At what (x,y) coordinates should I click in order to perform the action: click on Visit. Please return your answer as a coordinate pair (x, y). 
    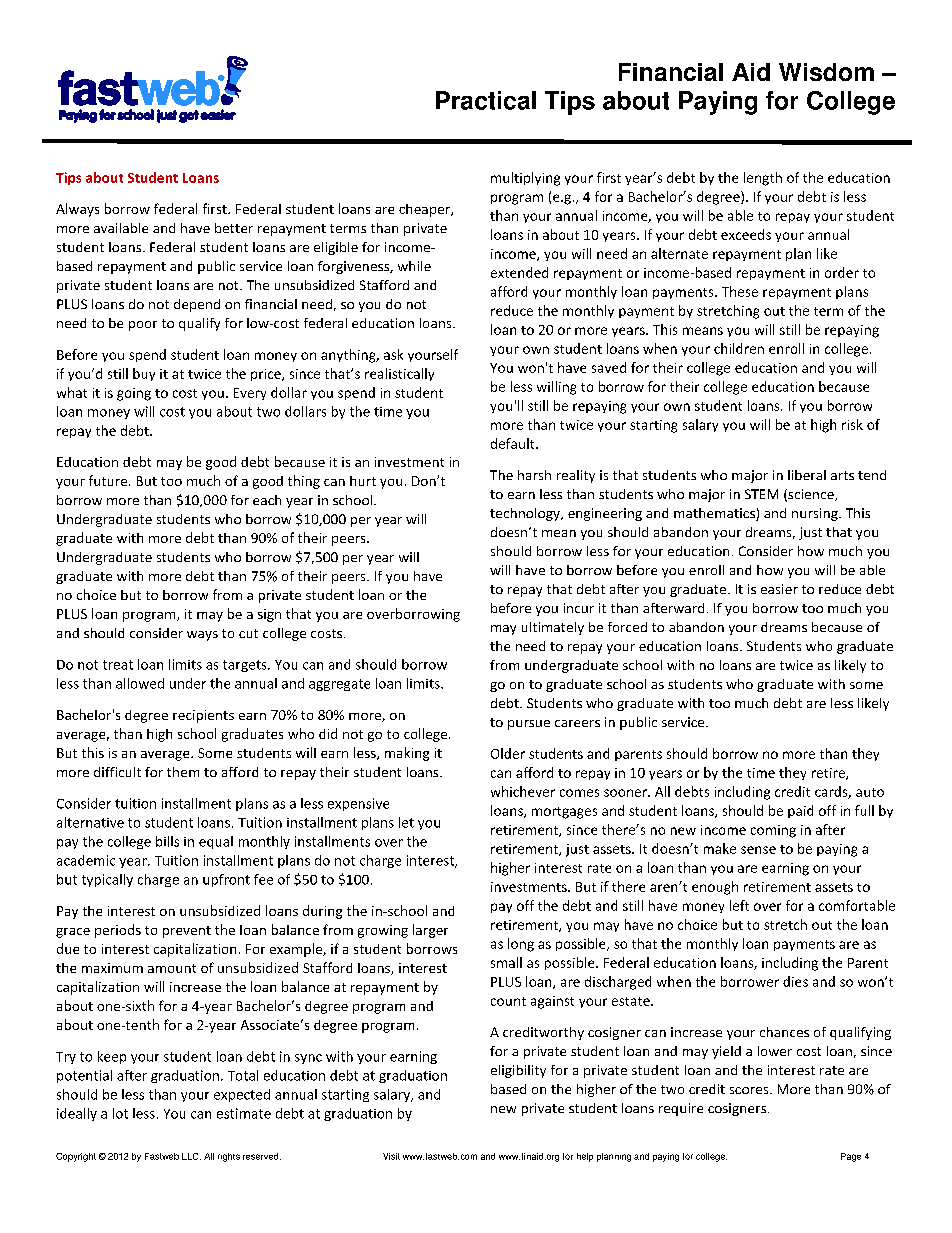
    Looking at the image, I should click on (391, 1156).
